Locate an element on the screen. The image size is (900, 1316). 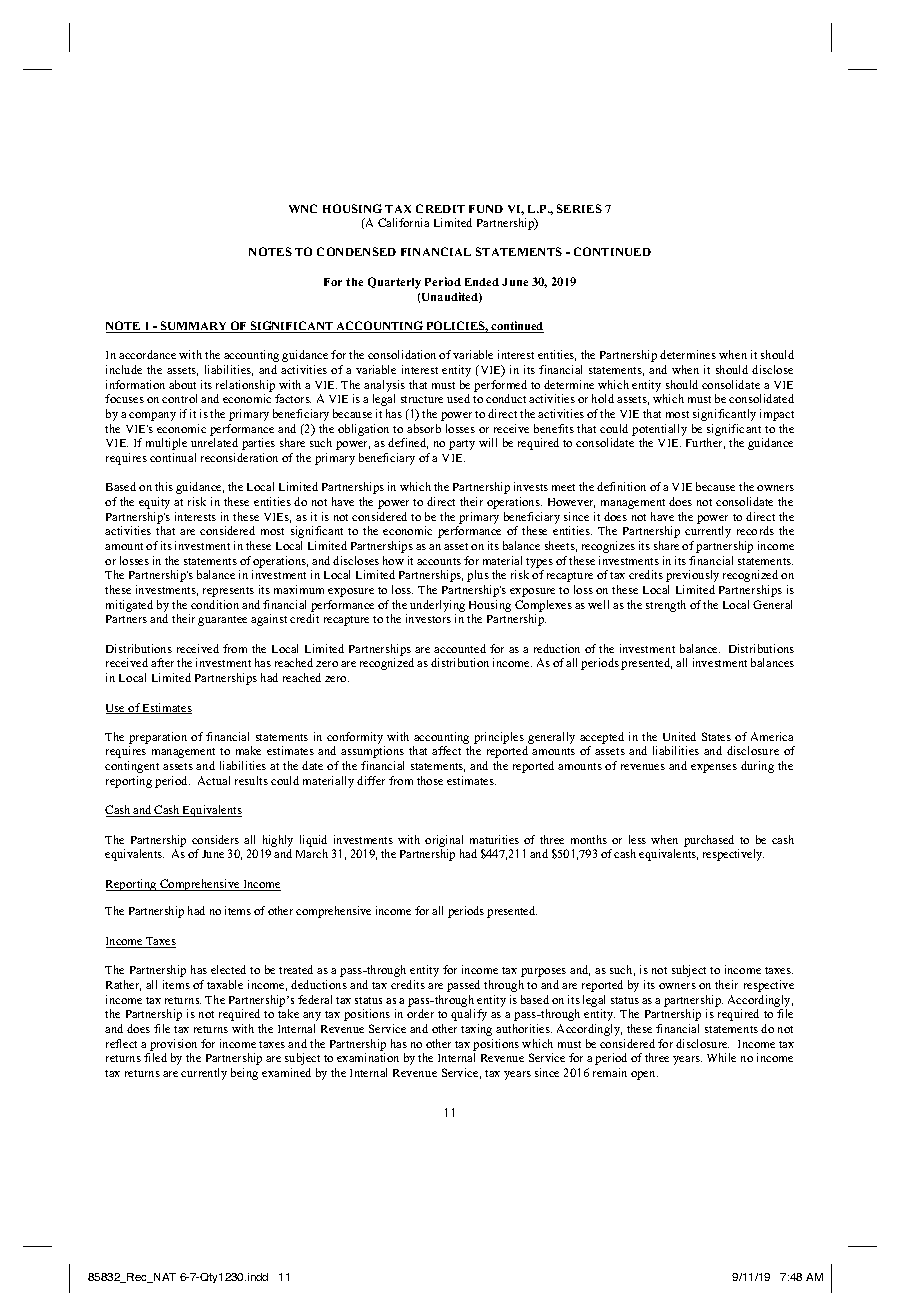
expenses is located at coordinates (714, 768).
